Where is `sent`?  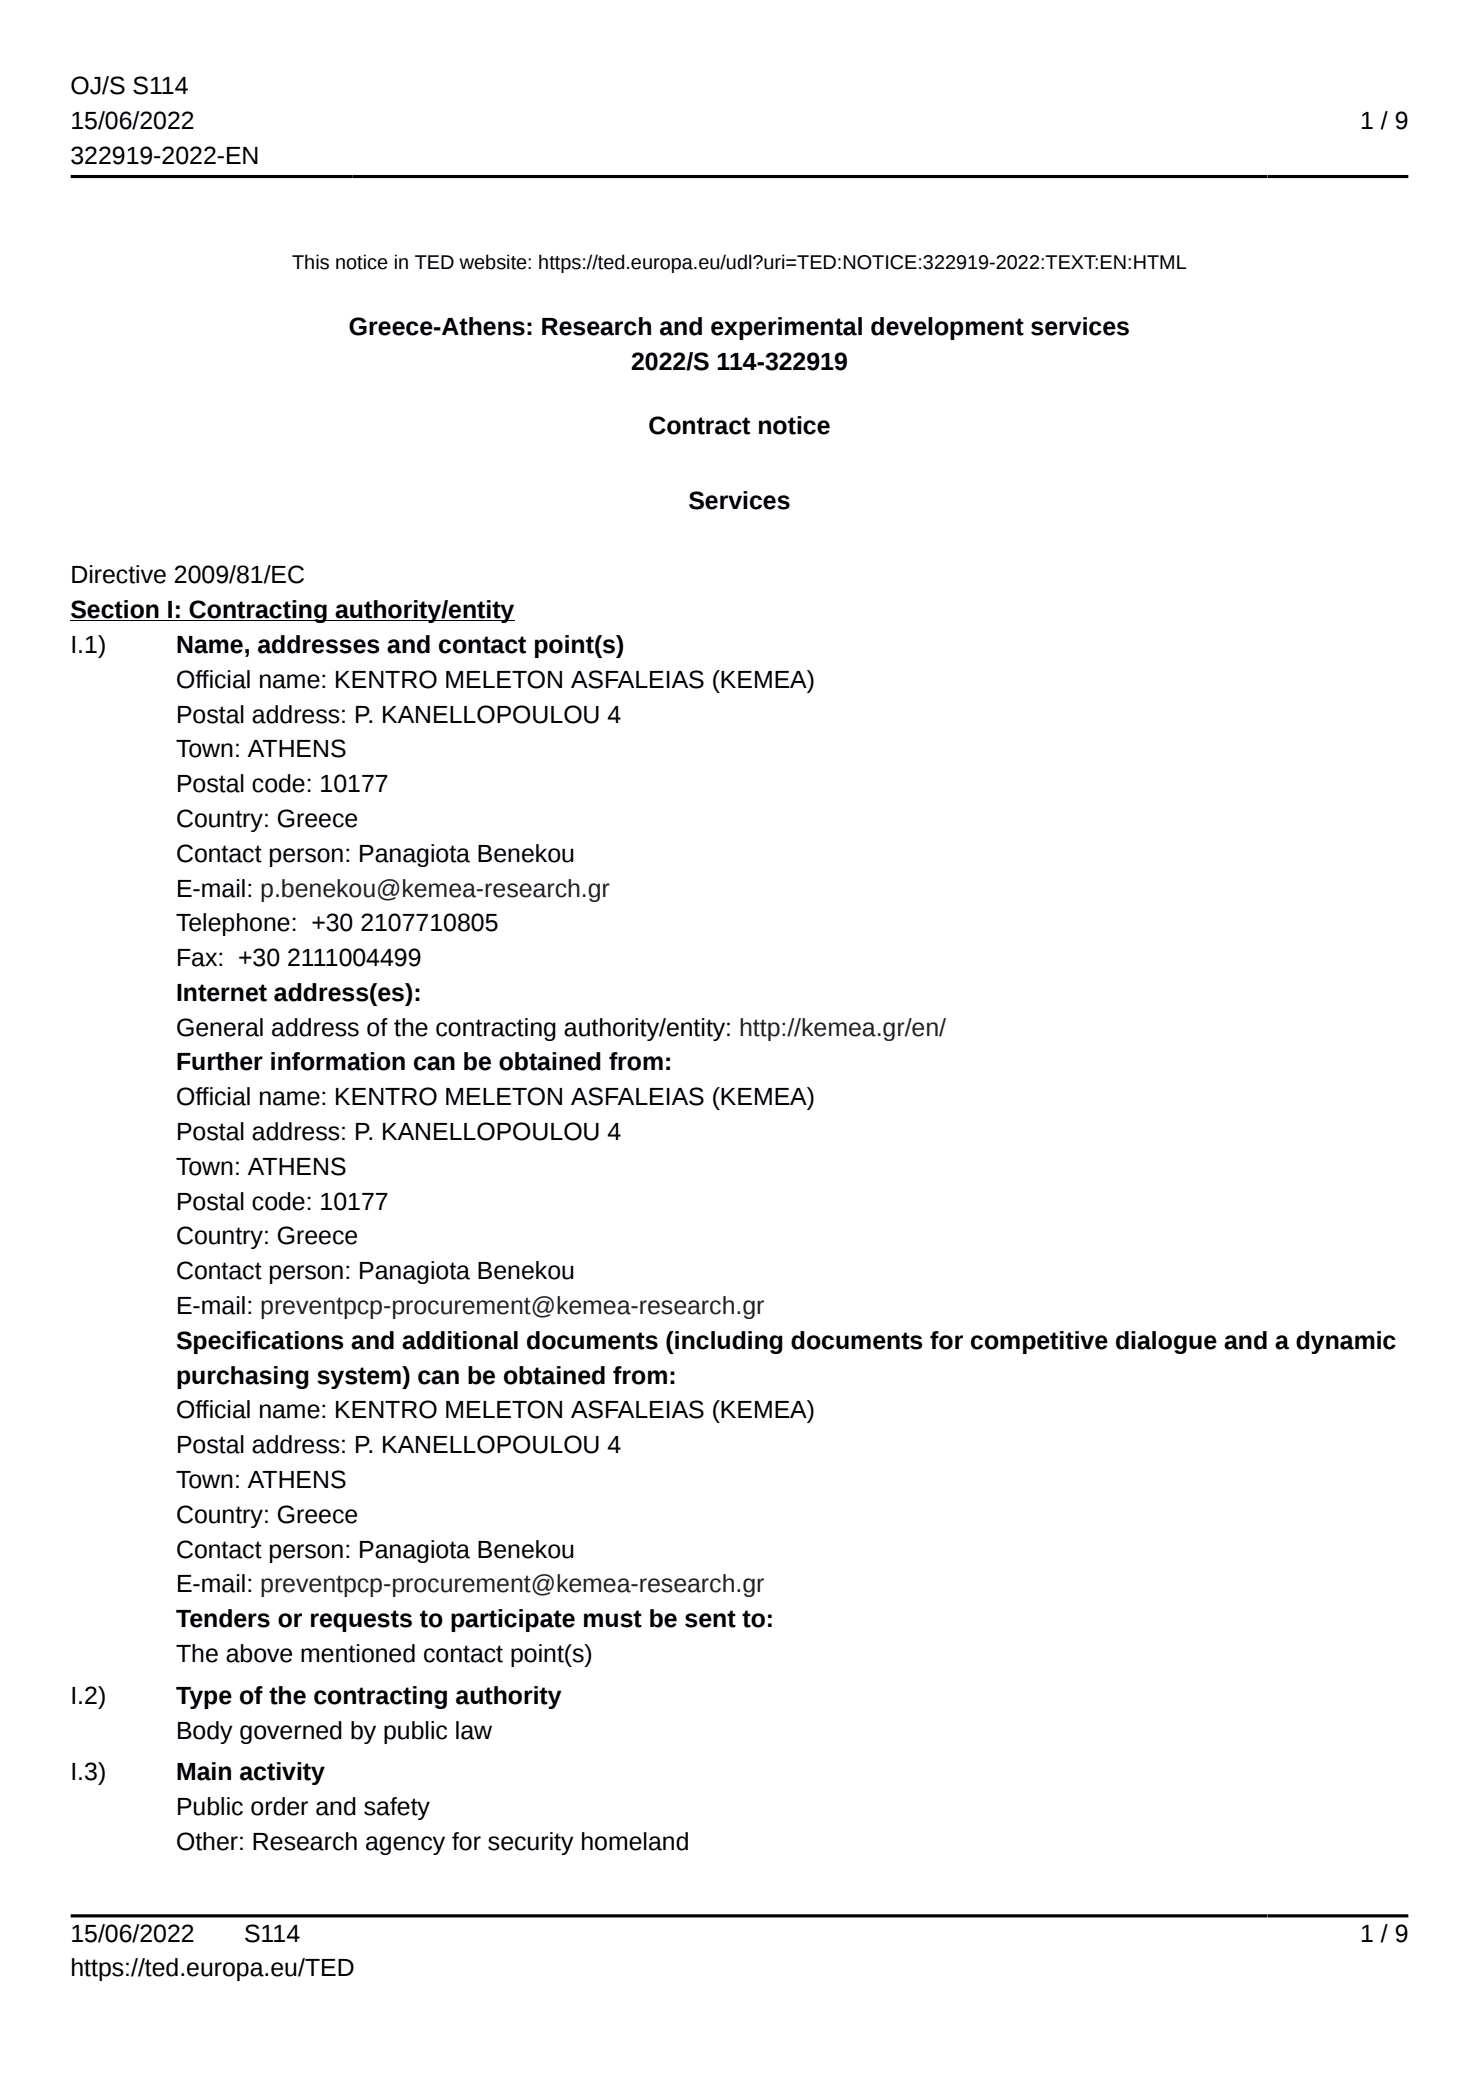
sent is located at coordinates (710, 1619).
